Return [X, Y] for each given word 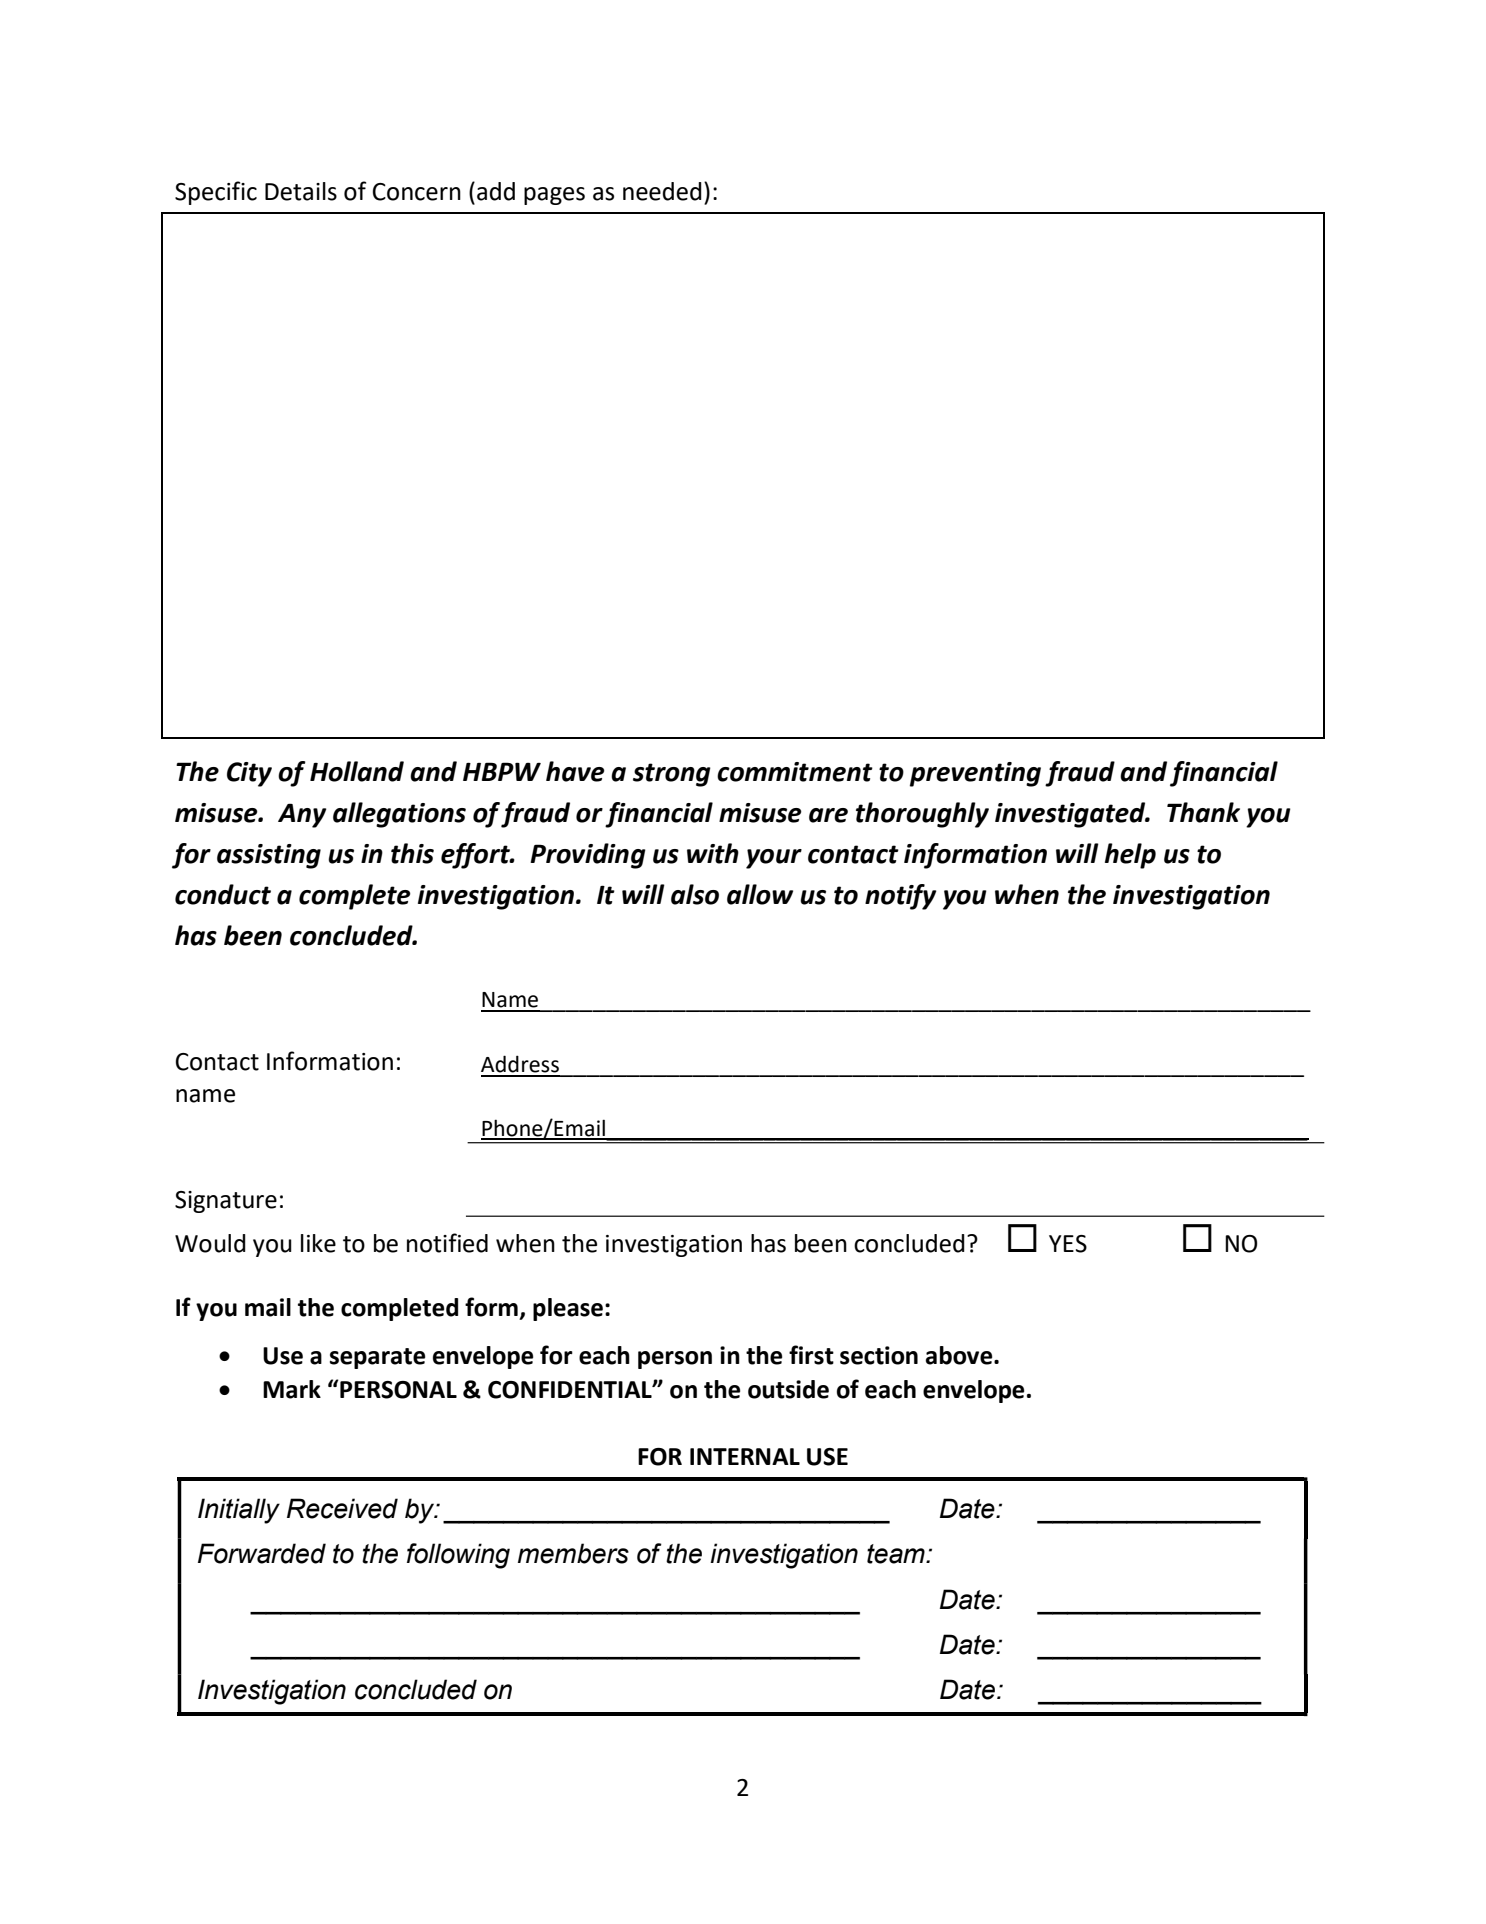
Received [342, 1508]
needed [662, 191]
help [1130, 856]
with [713, 853]
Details [301, 191]
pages [554, 196]
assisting [269, 856]
